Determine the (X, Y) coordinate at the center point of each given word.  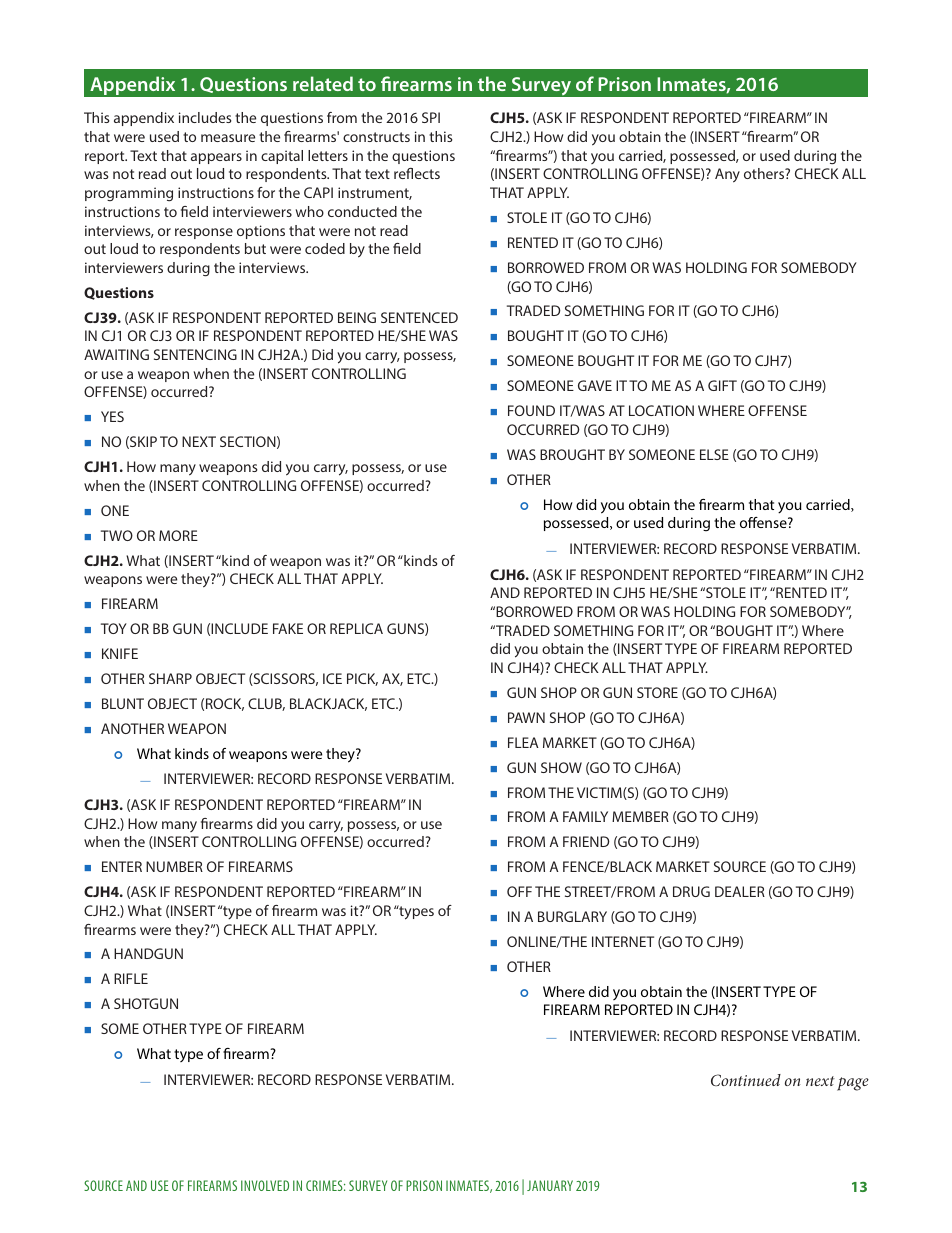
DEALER (740, 891)
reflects (417, 173)
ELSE (714, 454)
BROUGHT (572, 454)
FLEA (523, 742)
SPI (431, 117)
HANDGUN (148, 953)
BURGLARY (572, 916)
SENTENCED (419, 317)
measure (228, 138)
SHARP (170, 678)
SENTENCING (195, 354)
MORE (178, 535)
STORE (657, 692)
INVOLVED (265, 1185)
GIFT (722, 385)
